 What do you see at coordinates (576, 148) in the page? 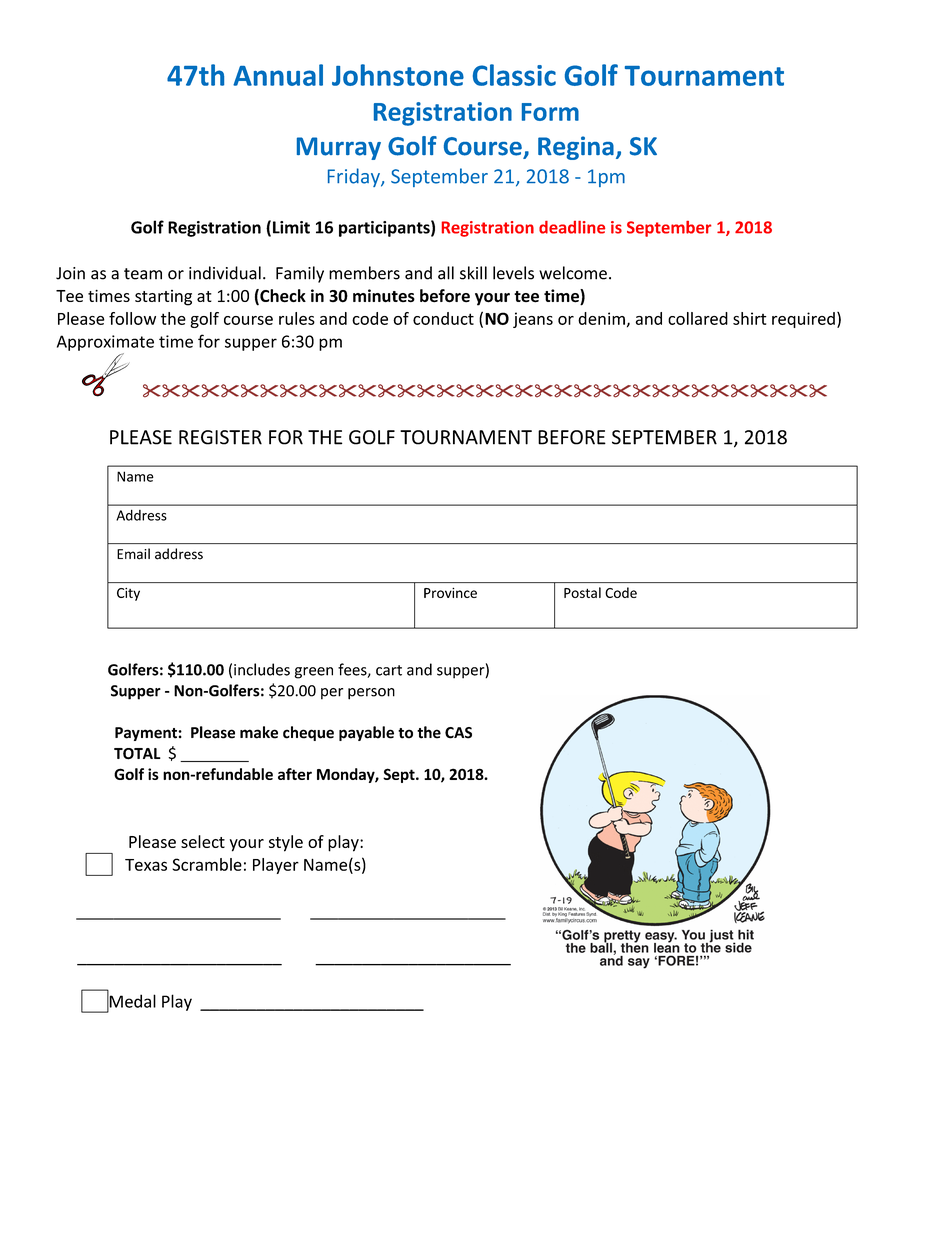
I see `Regina` at bounding box center [576, 148].
